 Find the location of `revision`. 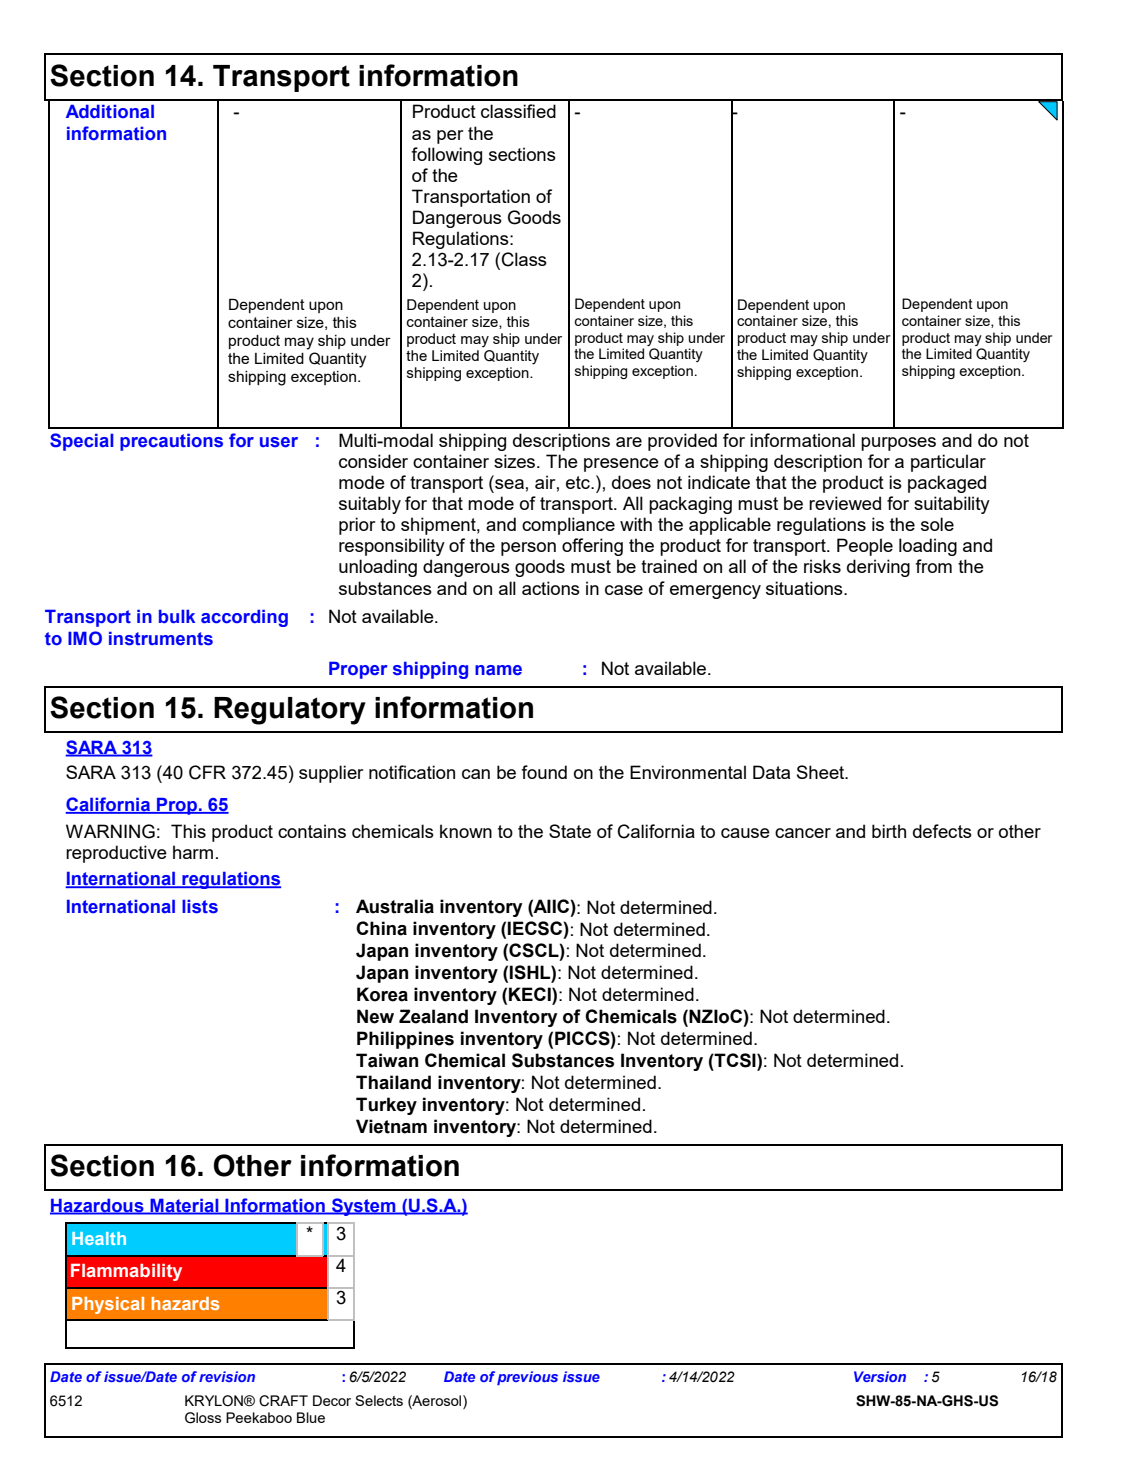

revision is located at coordinates (227, 1376).
